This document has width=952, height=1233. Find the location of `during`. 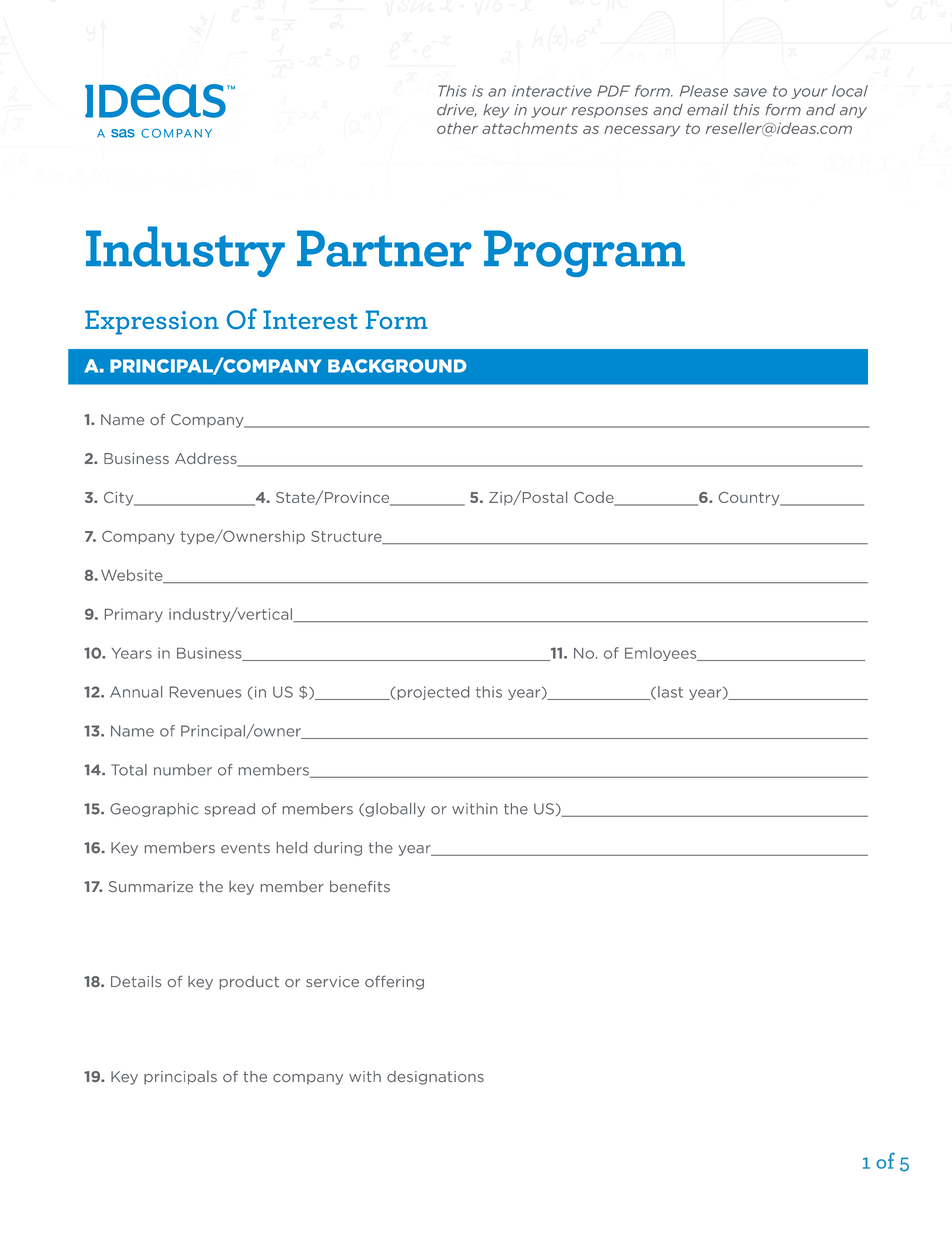

during is located at coordinates (338, 849).
